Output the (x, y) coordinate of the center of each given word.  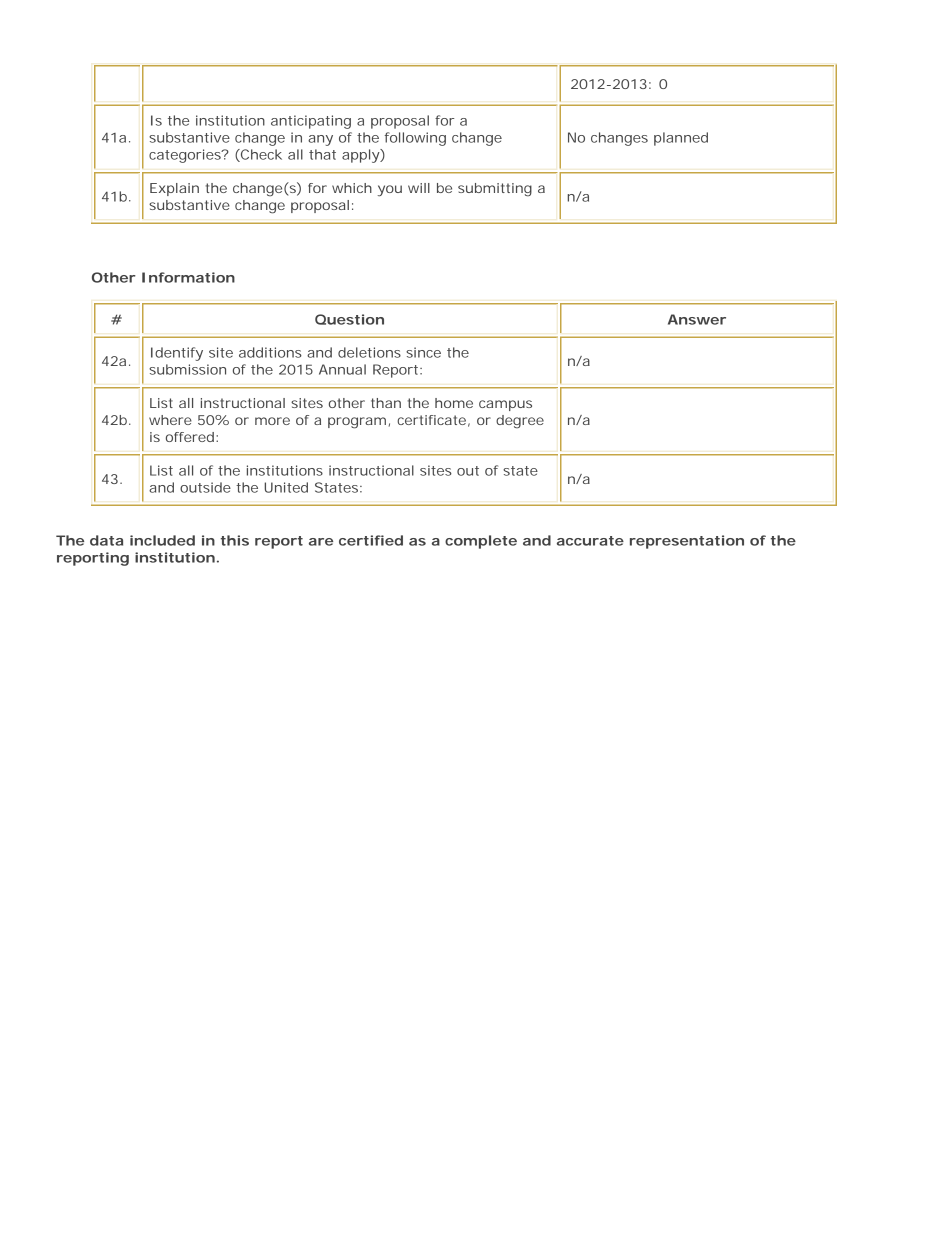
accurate (590, 541)
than (386, 403)
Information (188, 277)
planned (681, 139)
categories (186, 156)
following (415, 139)
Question (349, 319)
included (162, 540)
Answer (697, 319)
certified (371, 540)
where (170, 420)
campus (505, 405)
